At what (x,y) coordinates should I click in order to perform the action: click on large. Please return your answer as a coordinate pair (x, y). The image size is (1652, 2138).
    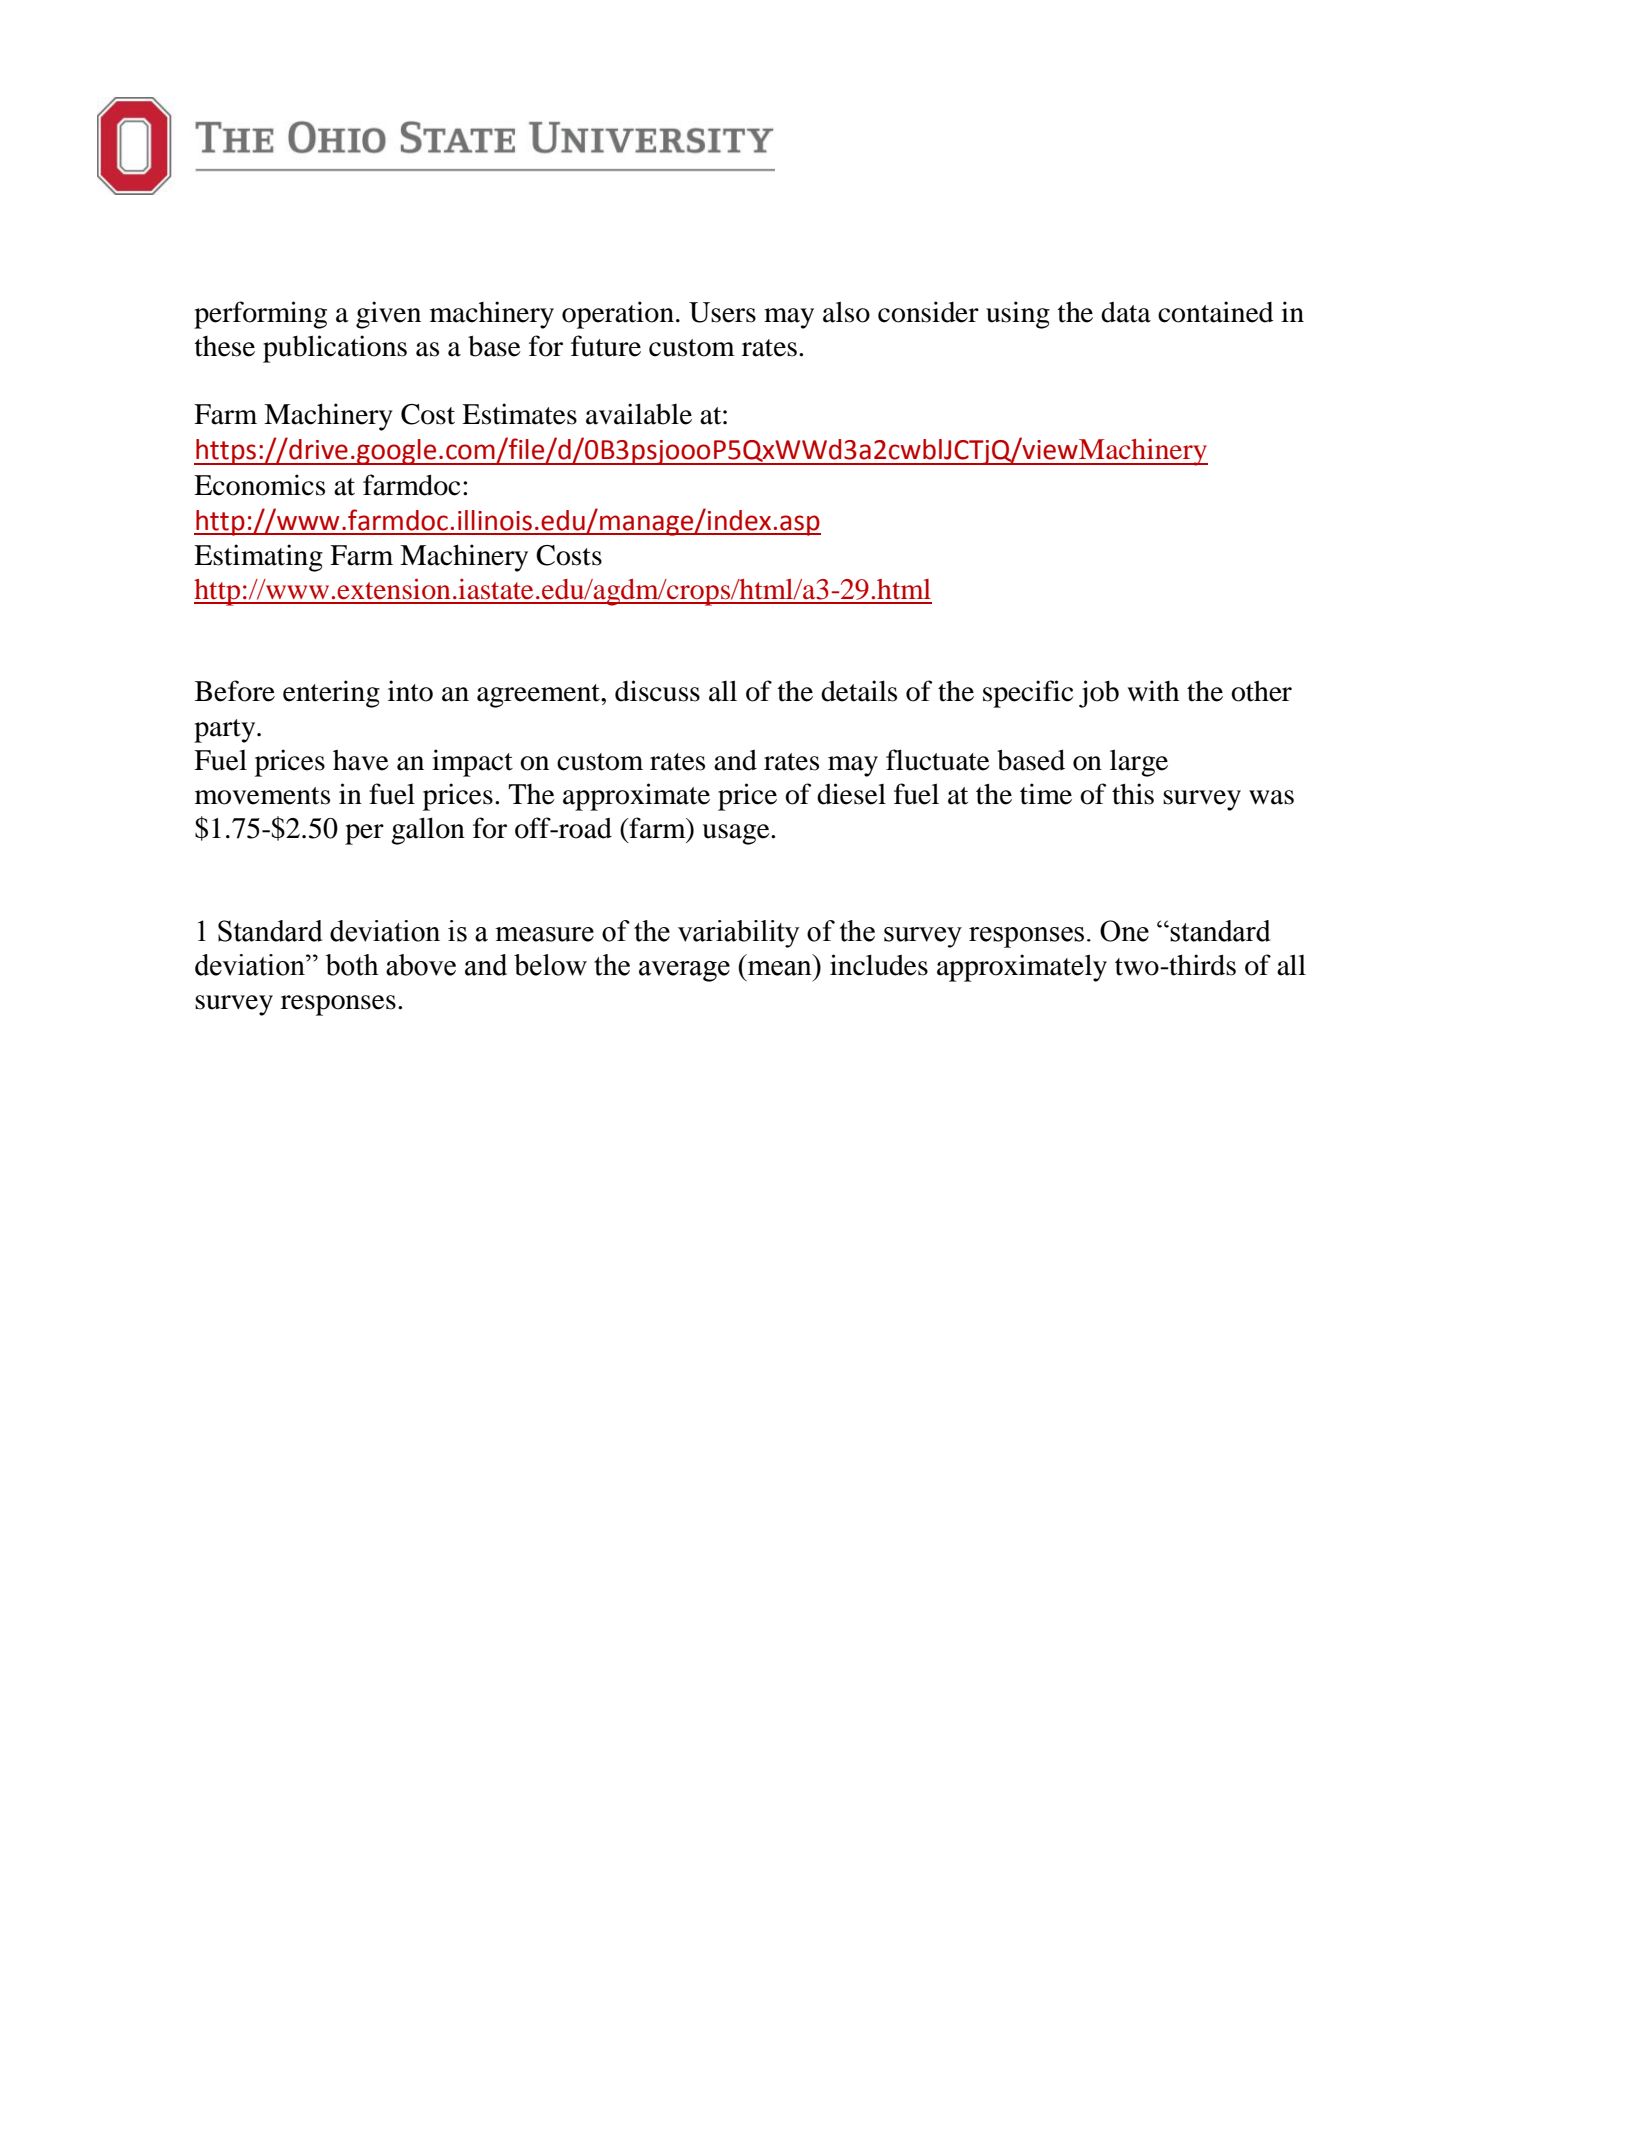
    Looking at the image, I should click on (1139, 763).
